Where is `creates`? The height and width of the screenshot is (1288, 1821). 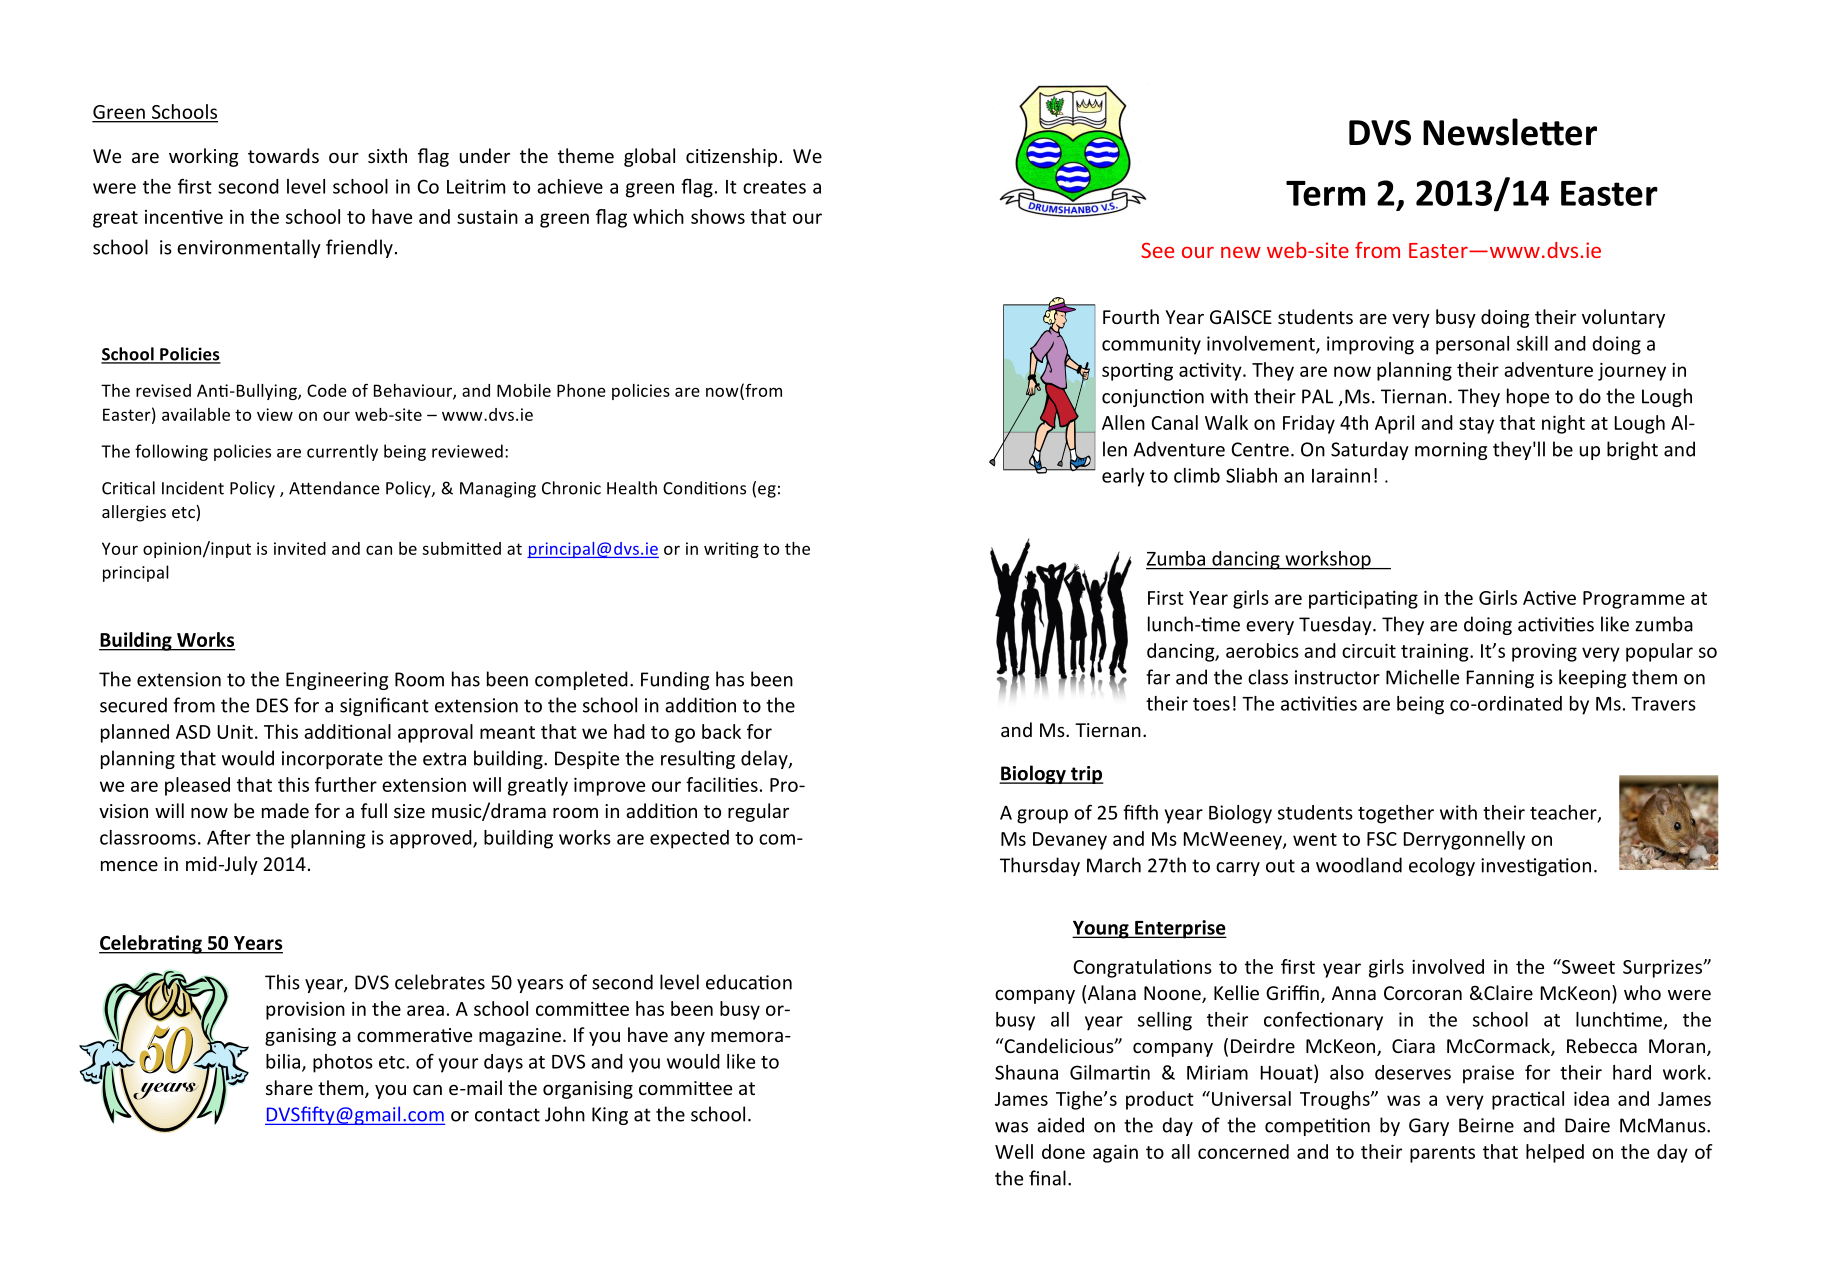 creates is located at coordinates (774, 187).
